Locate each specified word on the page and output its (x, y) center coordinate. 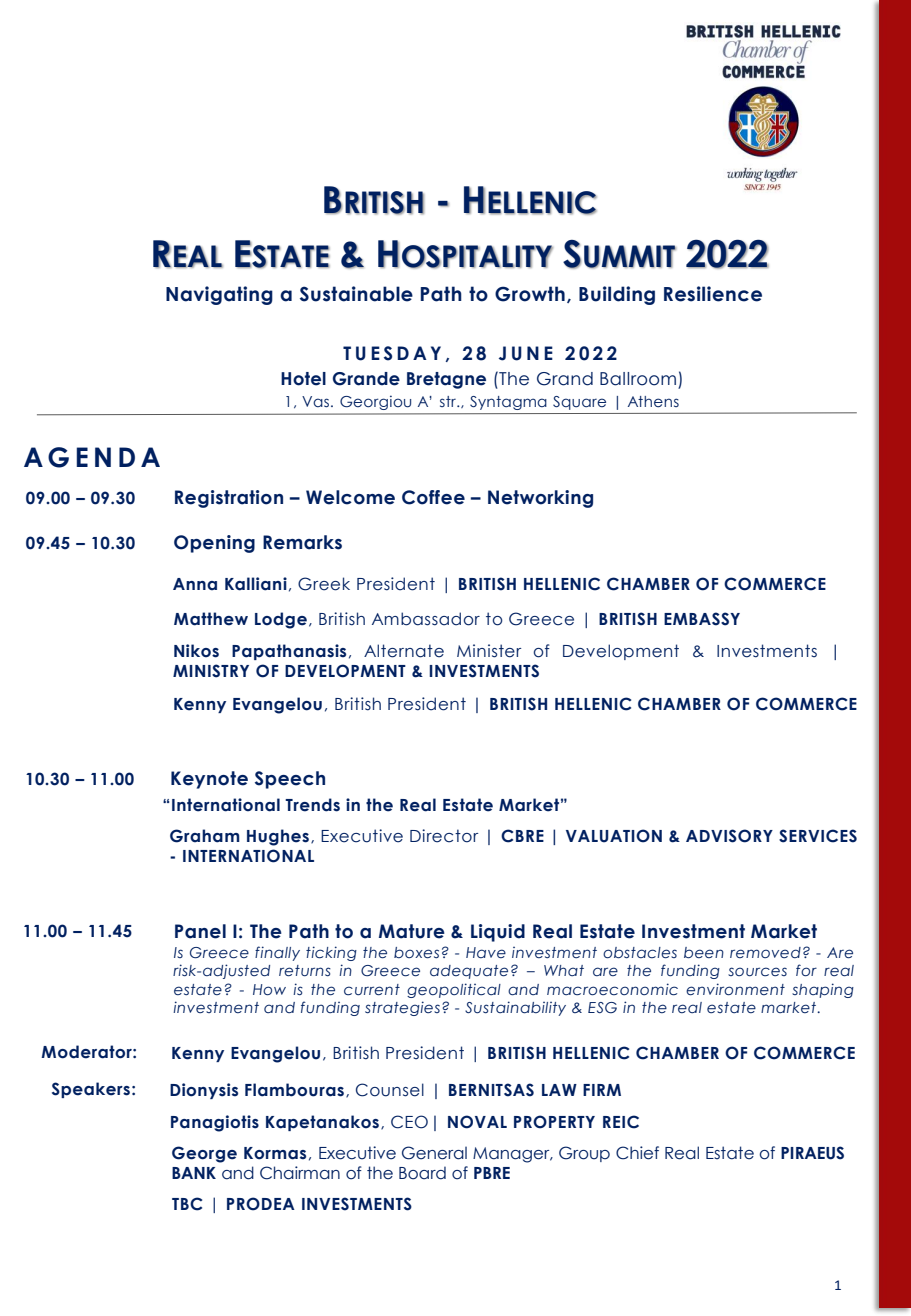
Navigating (219, 295)
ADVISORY (729, 836)
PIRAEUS (812, 1153)
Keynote (209, 780)
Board (422, 1173)
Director (444, 836)
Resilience (713, 294)
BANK (194, 1173)
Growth (530, 294)
